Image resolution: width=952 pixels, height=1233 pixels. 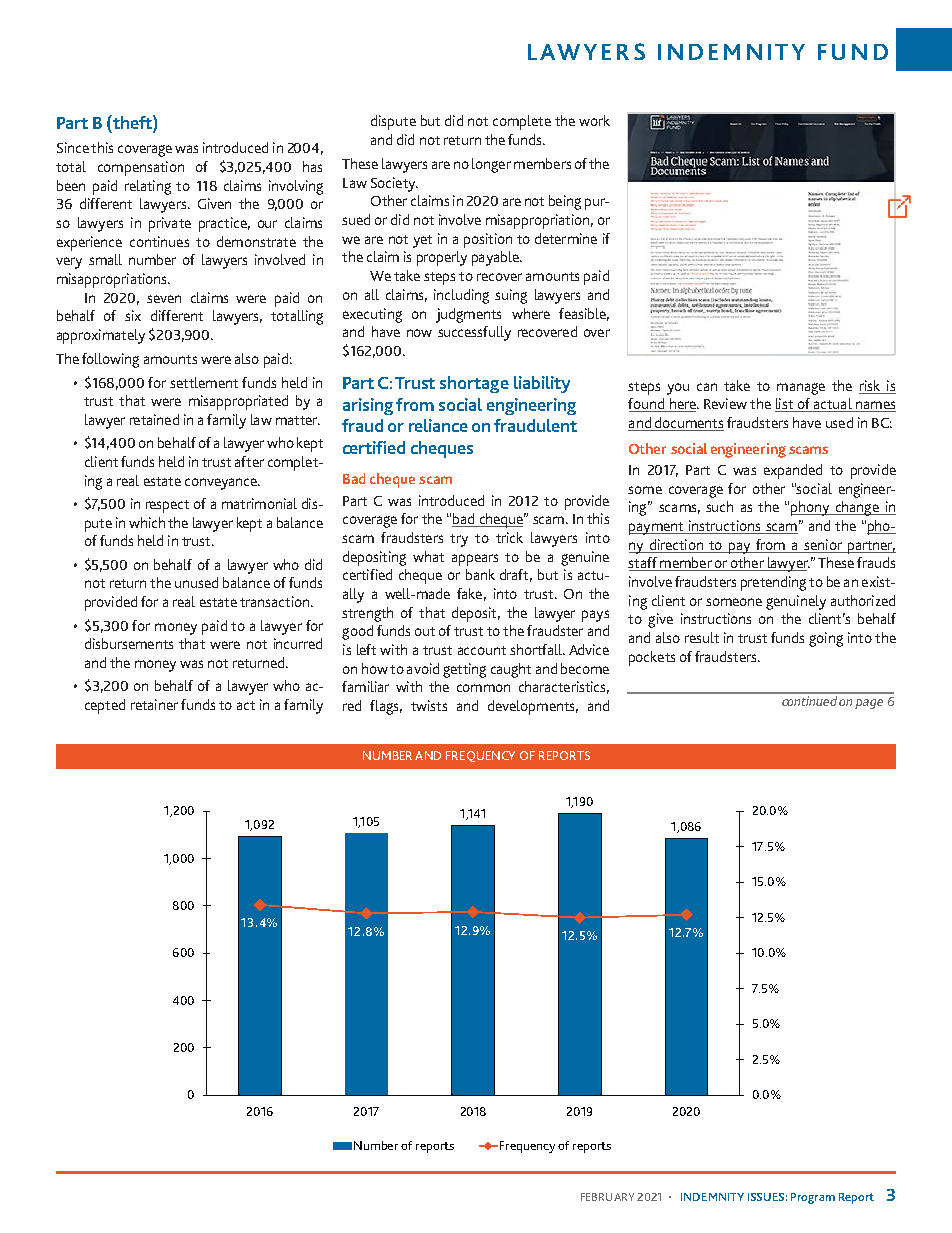 What do you see at coordinates (129, 643) in the image?
I see `disbursements` at bounding box center [129, 643].
